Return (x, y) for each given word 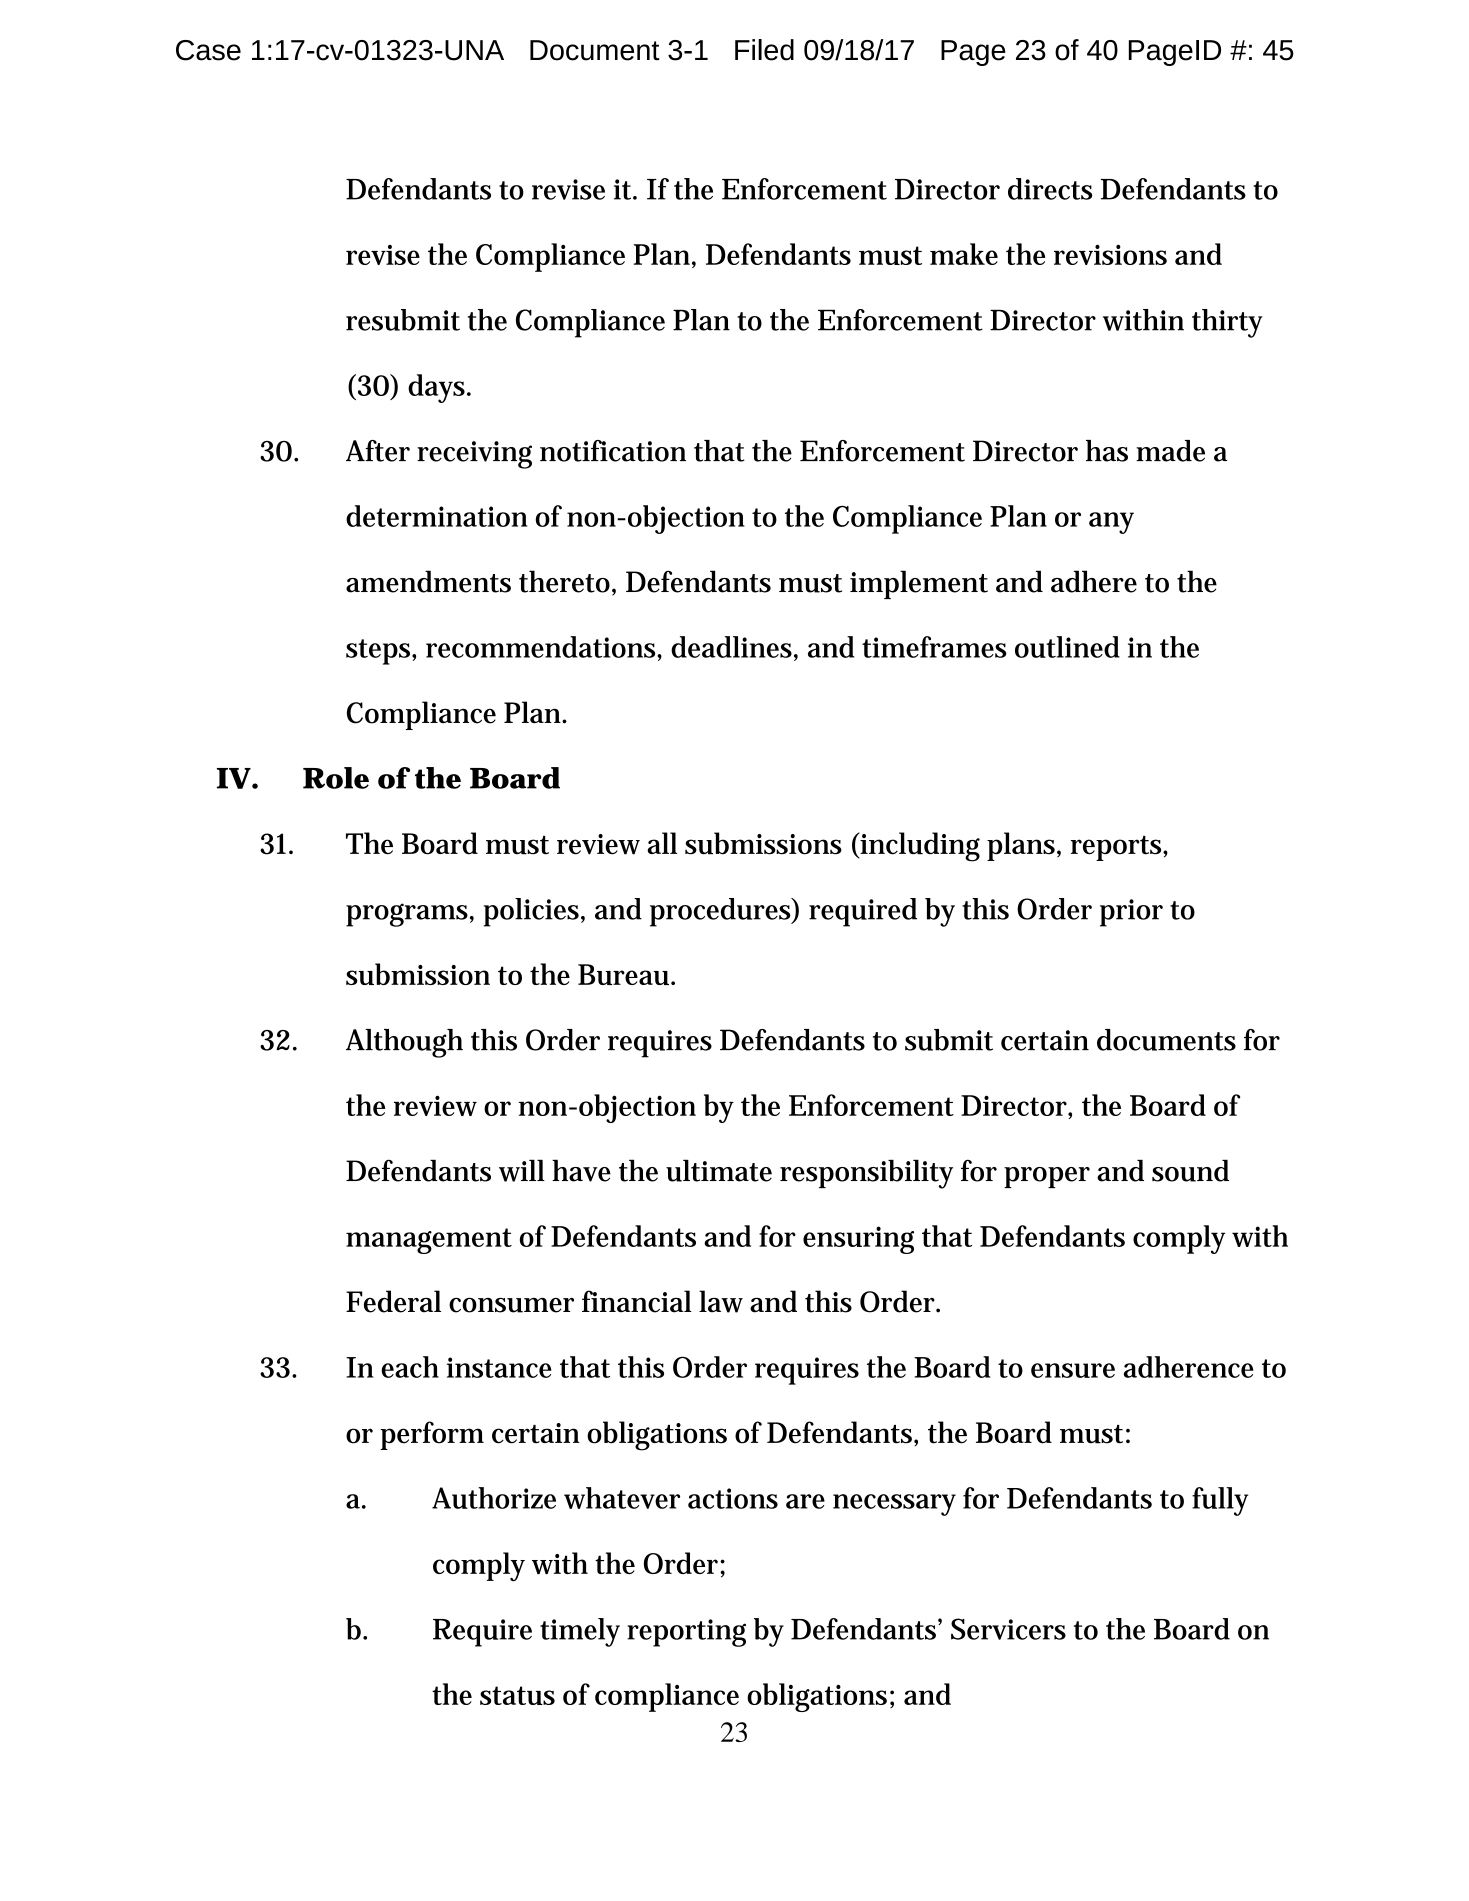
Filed (764, 50)
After (378, 451)
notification (613, 451)
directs (1050, 189)
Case (208, 50)
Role (336, 778)
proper (1047, 1177)
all (662, 843)
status (517, 1695)
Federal (393, 1301)
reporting (686, 1633)
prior (1131, 913)
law (721, 1301)
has (1107, 451)
